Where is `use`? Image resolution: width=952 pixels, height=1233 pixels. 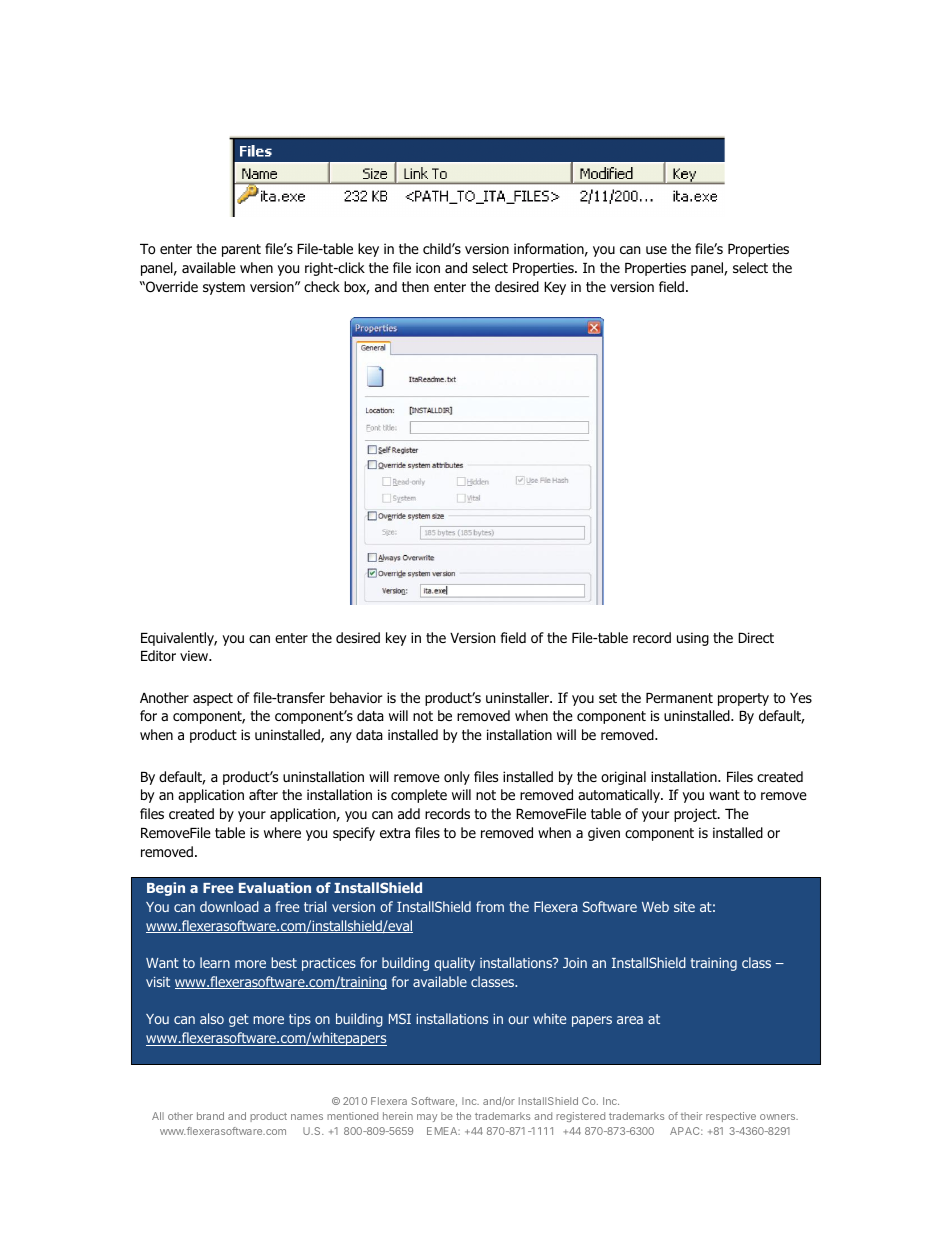 use is located at coordinates (656, 250).
